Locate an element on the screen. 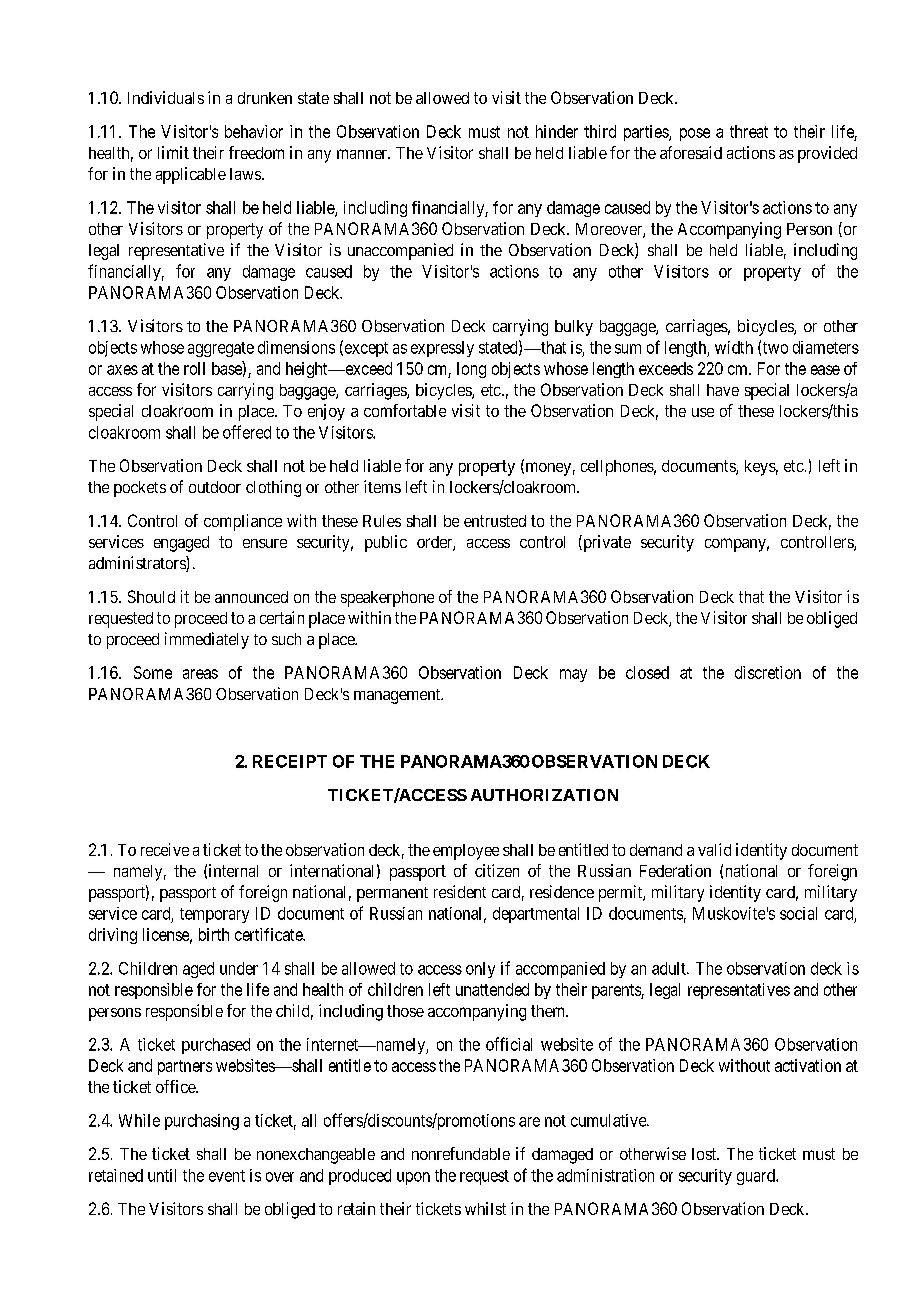  entrusted is located at coordinates (495, 521).
